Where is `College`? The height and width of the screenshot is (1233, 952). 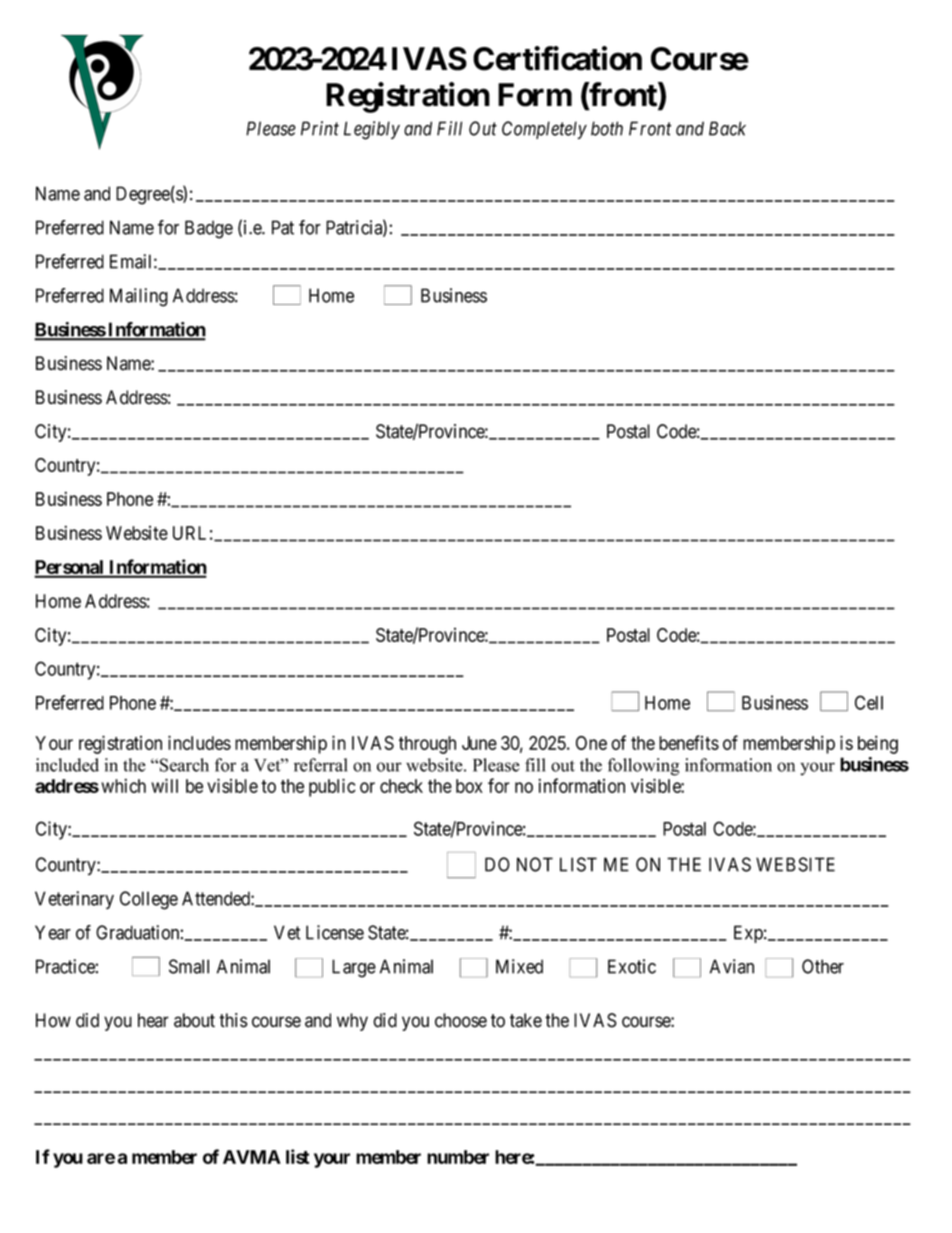 College is located at coordinates (149, 900).
